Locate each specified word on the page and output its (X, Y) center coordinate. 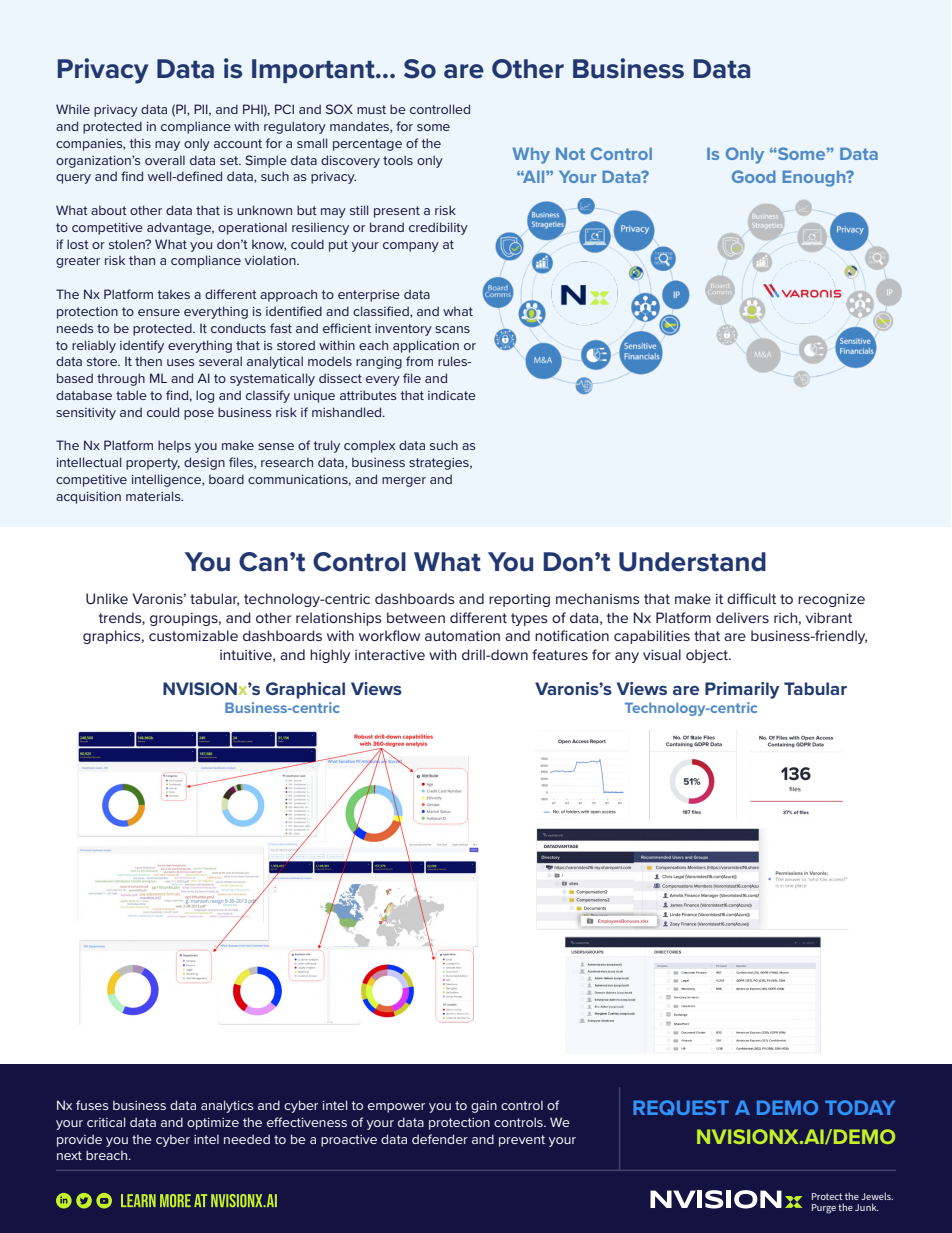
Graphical (305, 690)
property (153, 464)
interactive (390, 655)
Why (531, 155)
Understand (692, 562)
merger (404, 482)
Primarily (742, 690)
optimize (213, 1124)
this (140, 143)
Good (754, 176)
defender (440, 1139)
